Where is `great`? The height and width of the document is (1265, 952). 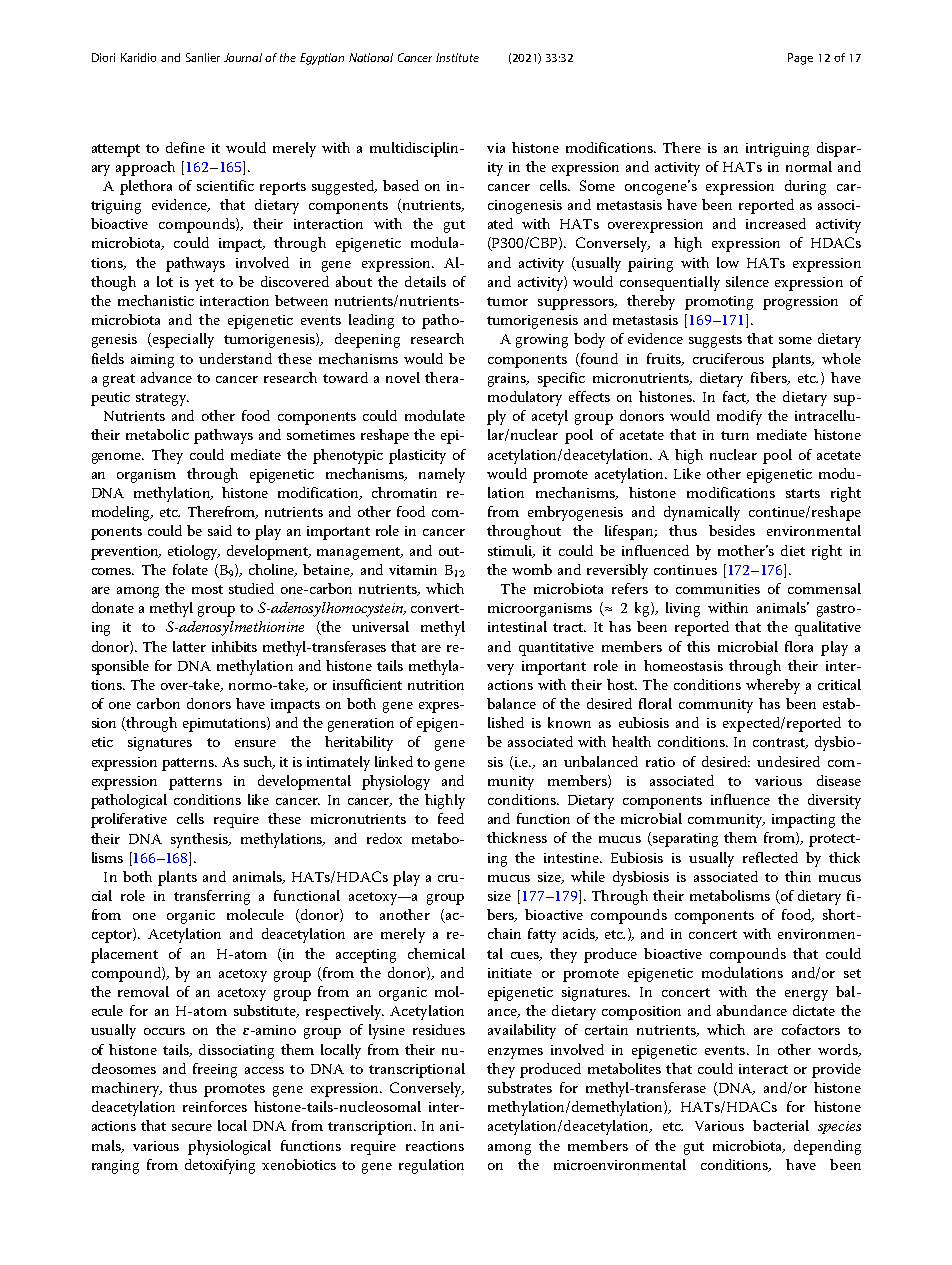 great is located at coordinates (119, 380).
